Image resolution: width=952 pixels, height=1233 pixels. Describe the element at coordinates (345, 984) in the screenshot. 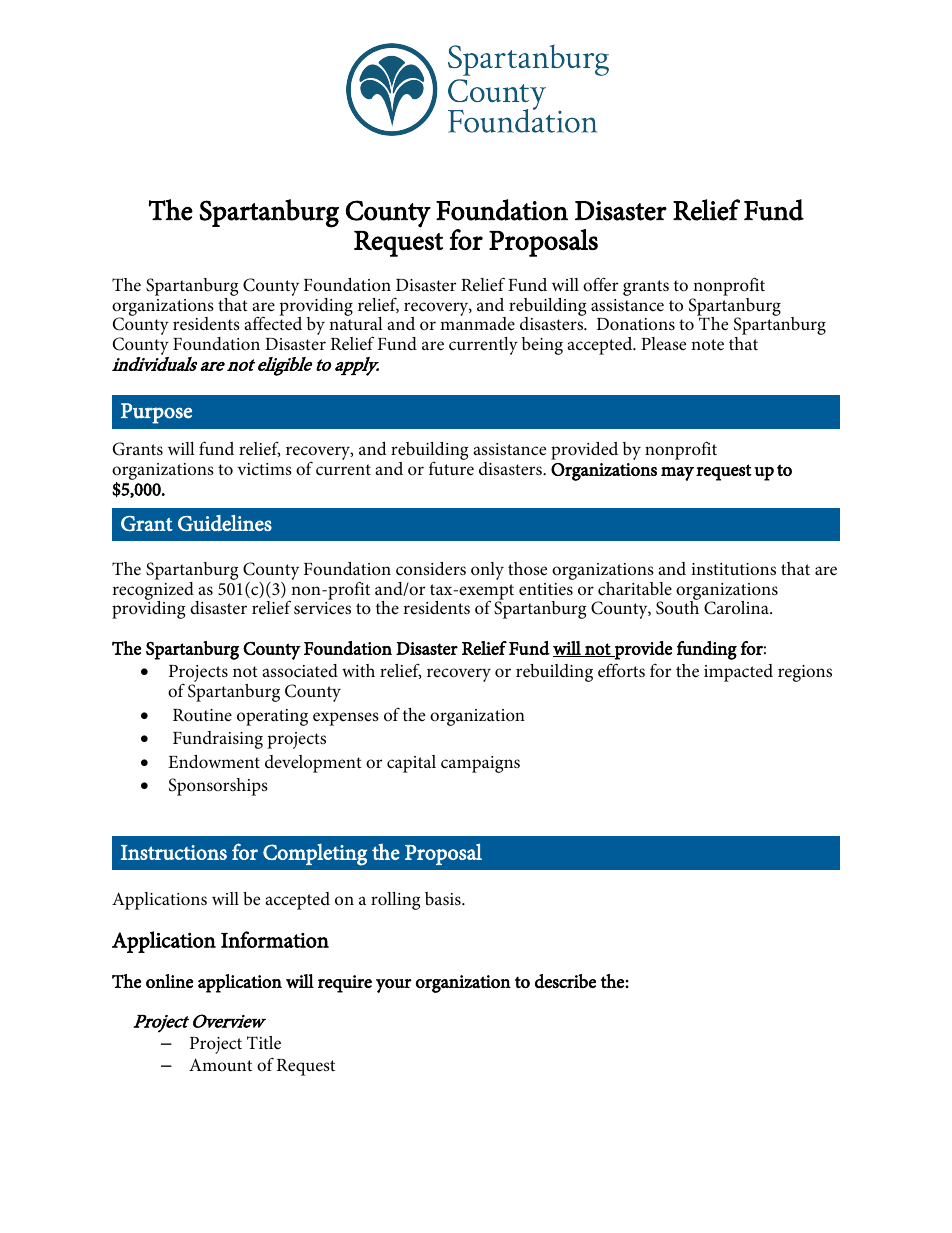

I see `require` at that location.
